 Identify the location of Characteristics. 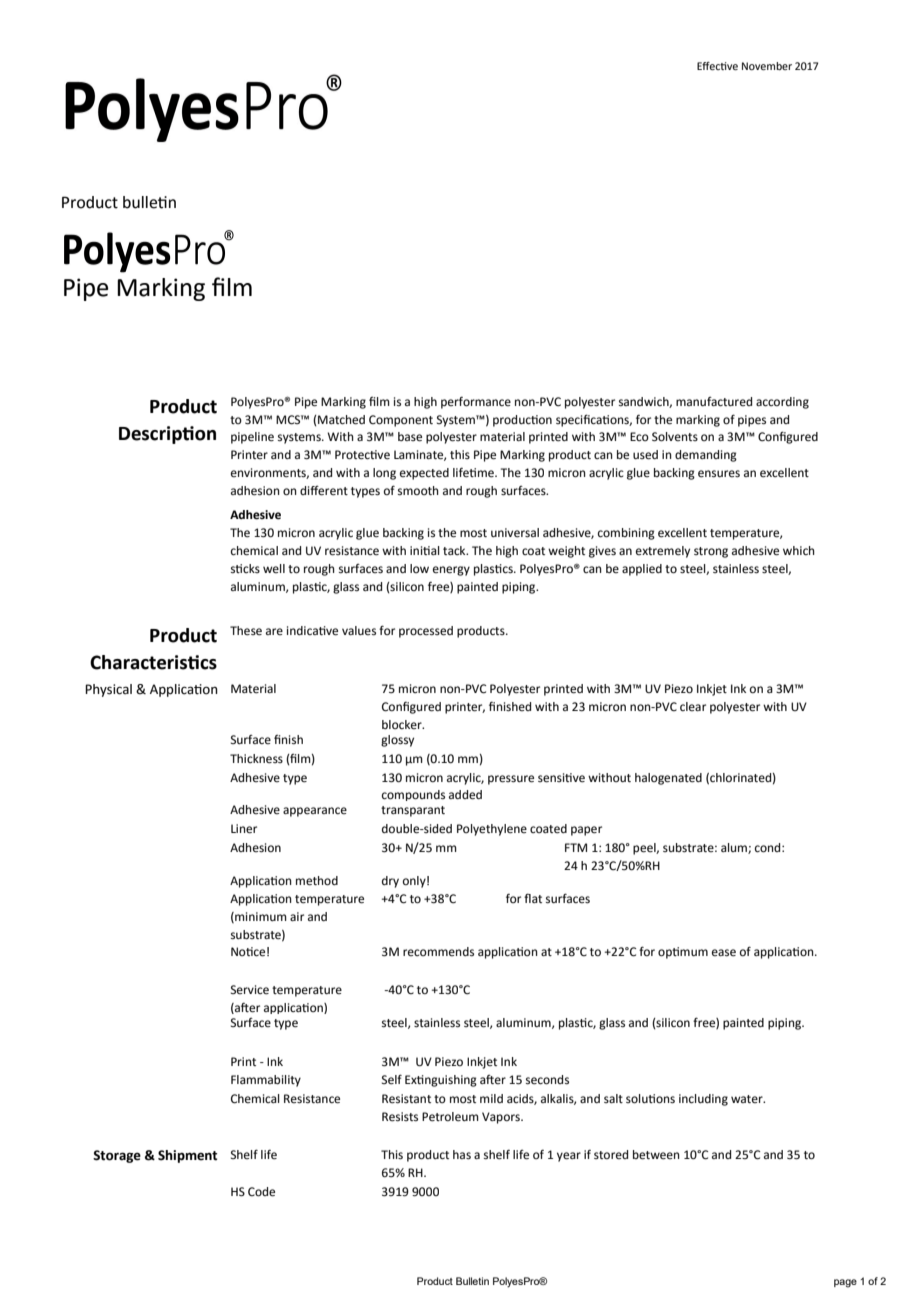
(153, 662).
